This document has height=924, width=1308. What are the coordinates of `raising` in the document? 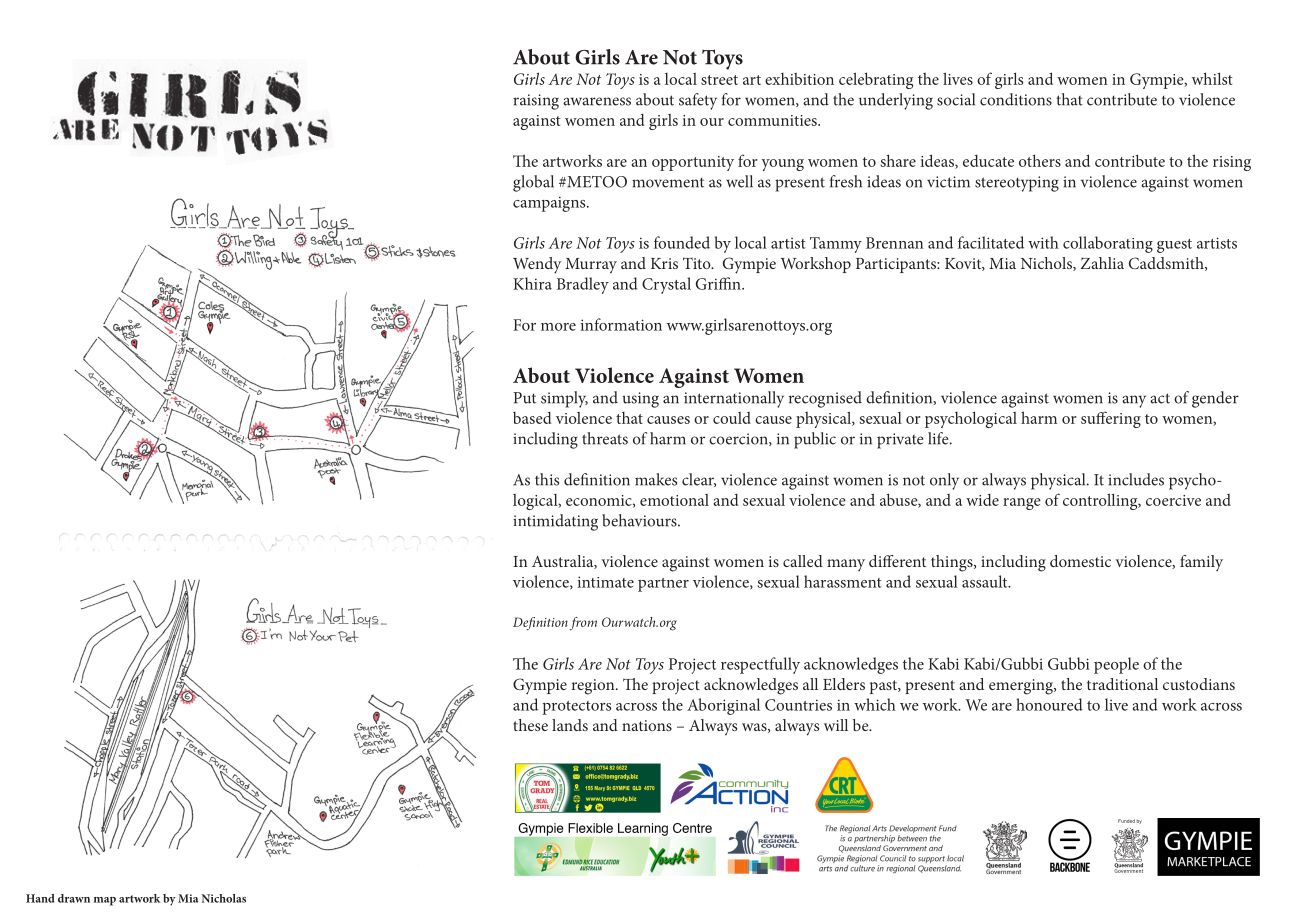 It's located at (536, 102).
